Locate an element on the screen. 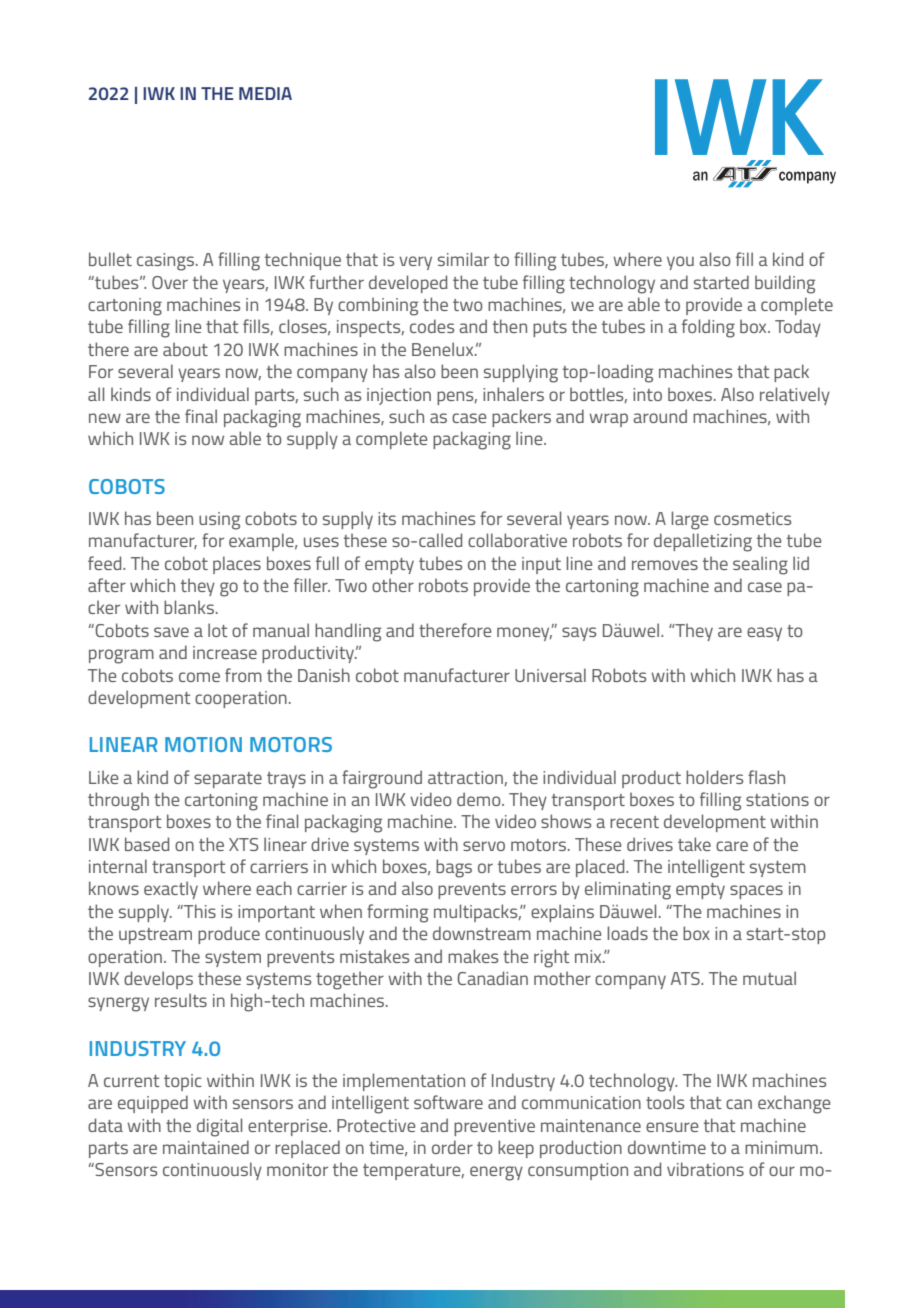  folding is located at coordinates (708, 328).
